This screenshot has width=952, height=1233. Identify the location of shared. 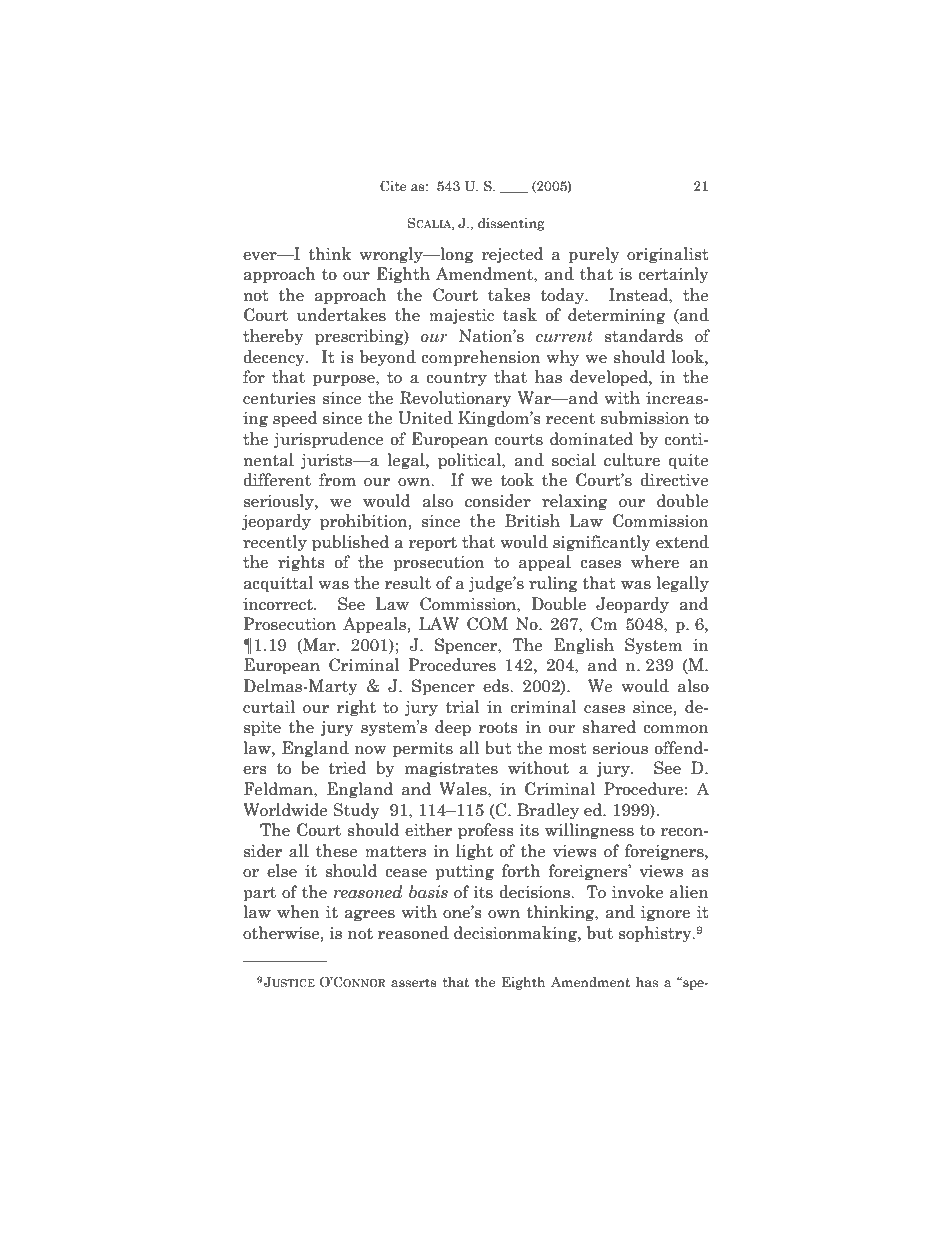
(609, 727).
